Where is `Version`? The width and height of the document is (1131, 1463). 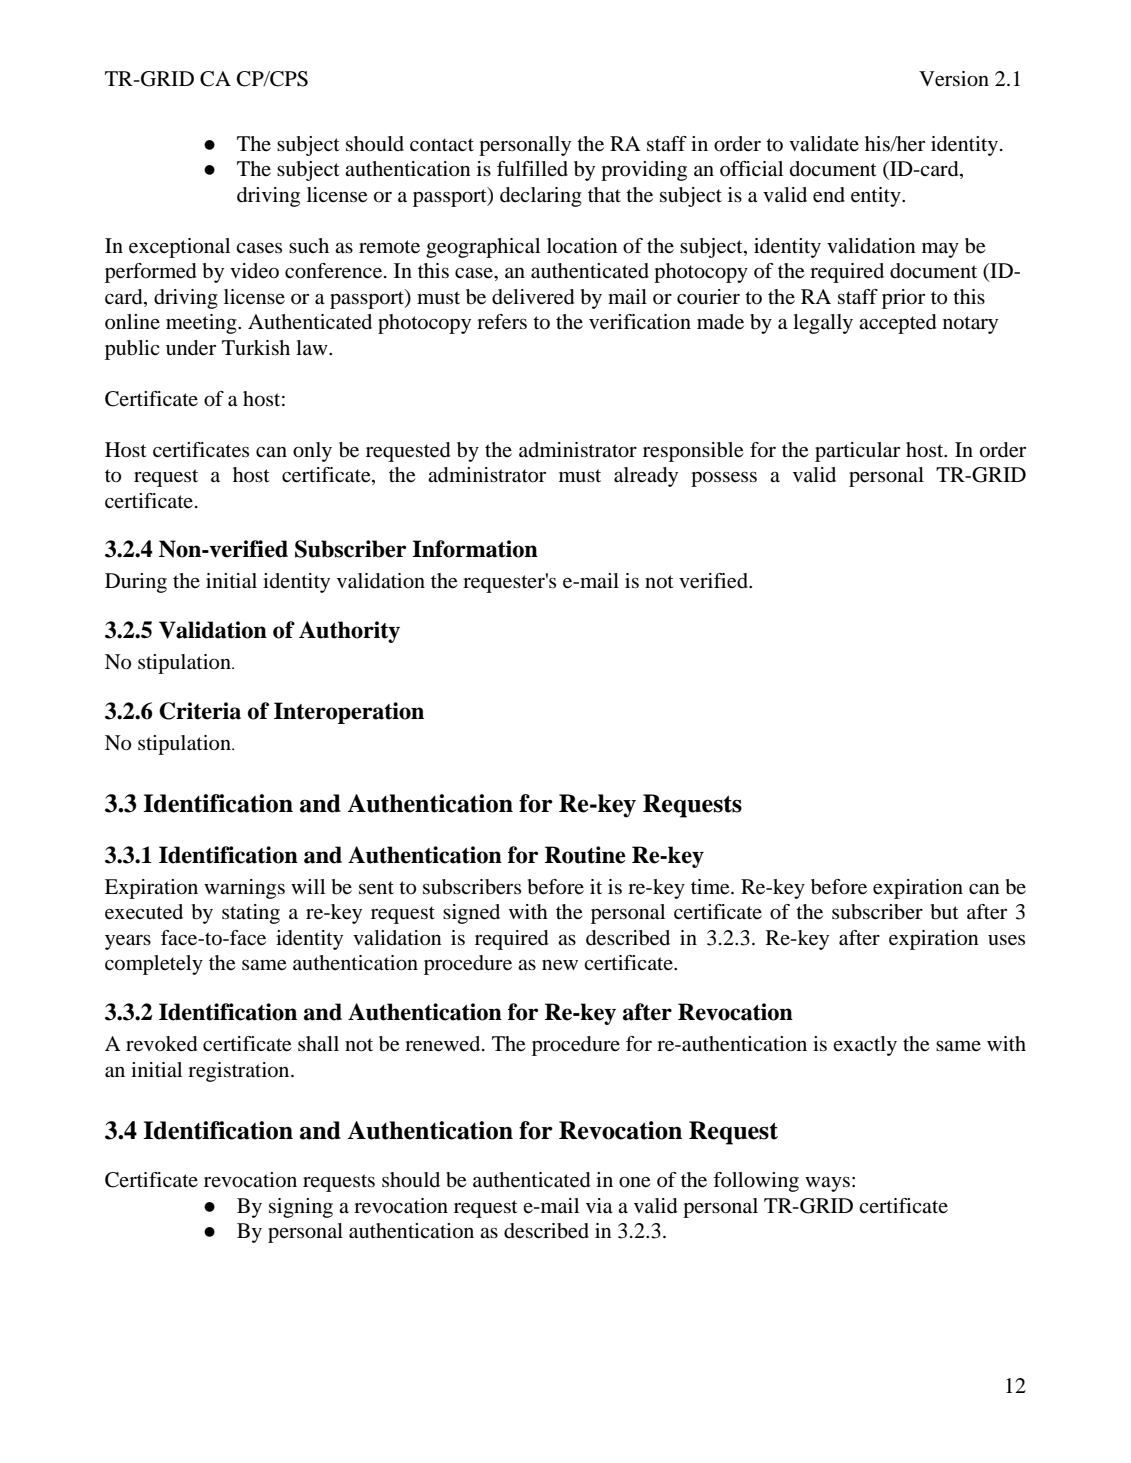 Version is located at coordinates (954, 79).
